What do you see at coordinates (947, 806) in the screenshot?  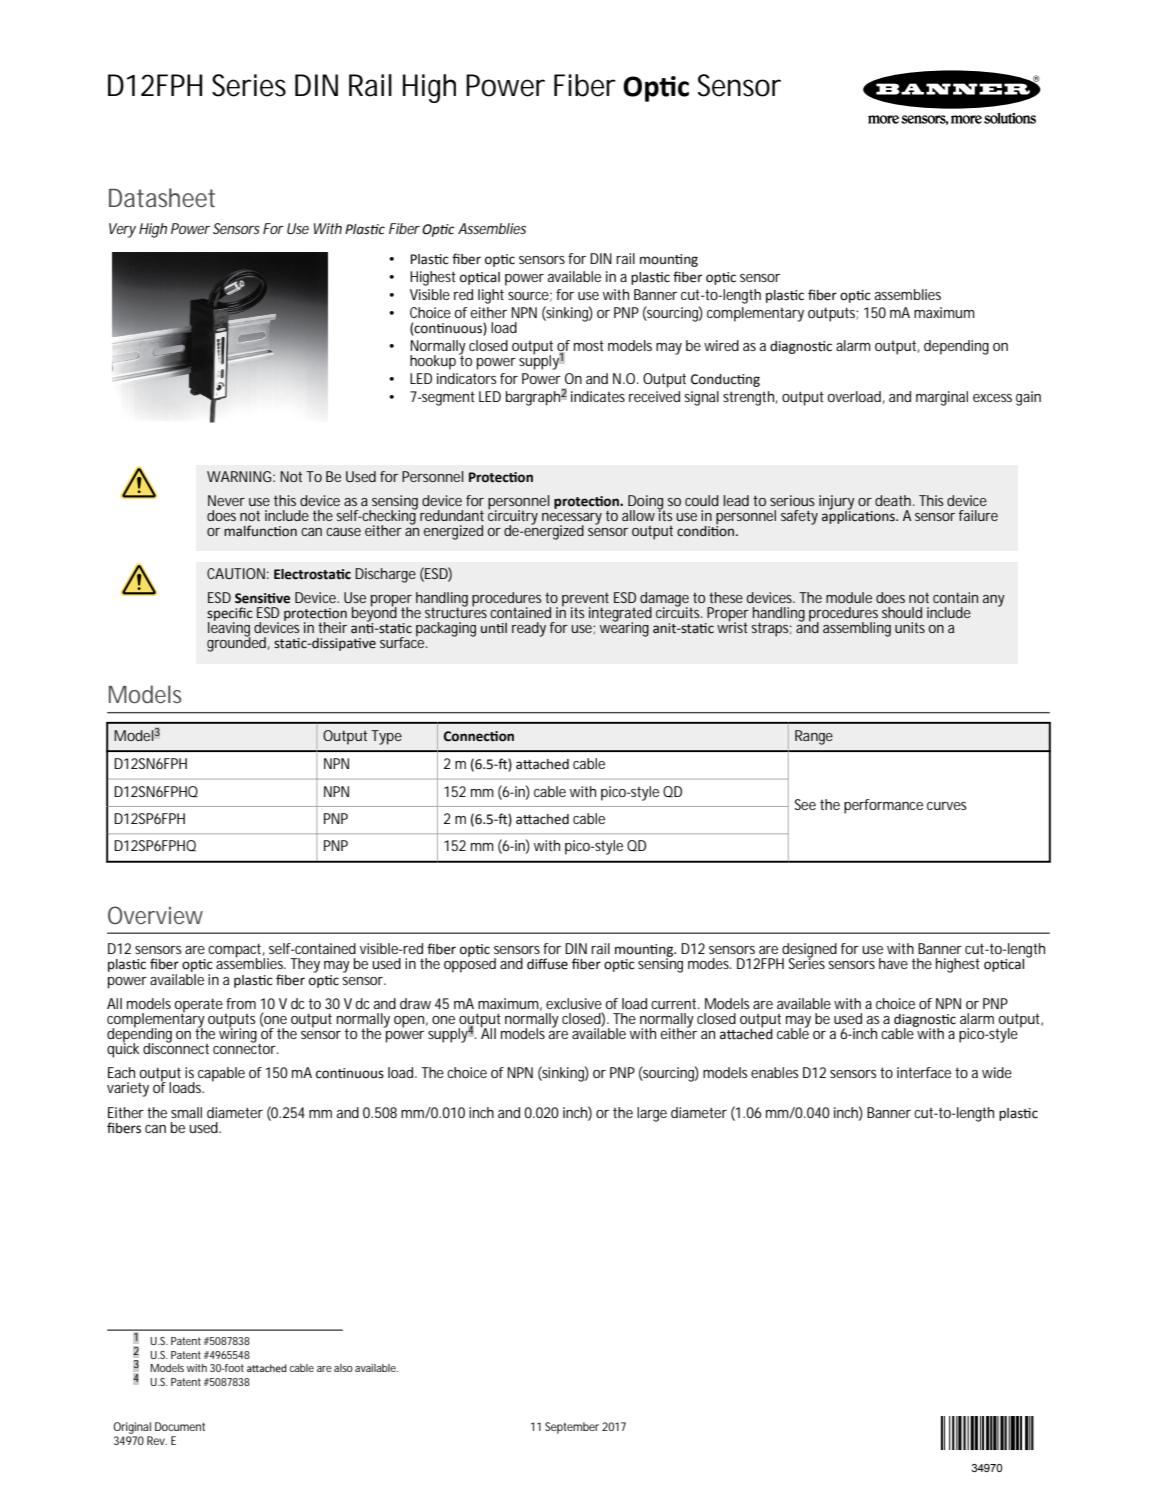 I see `curves` at bounding box center [947, 806].
